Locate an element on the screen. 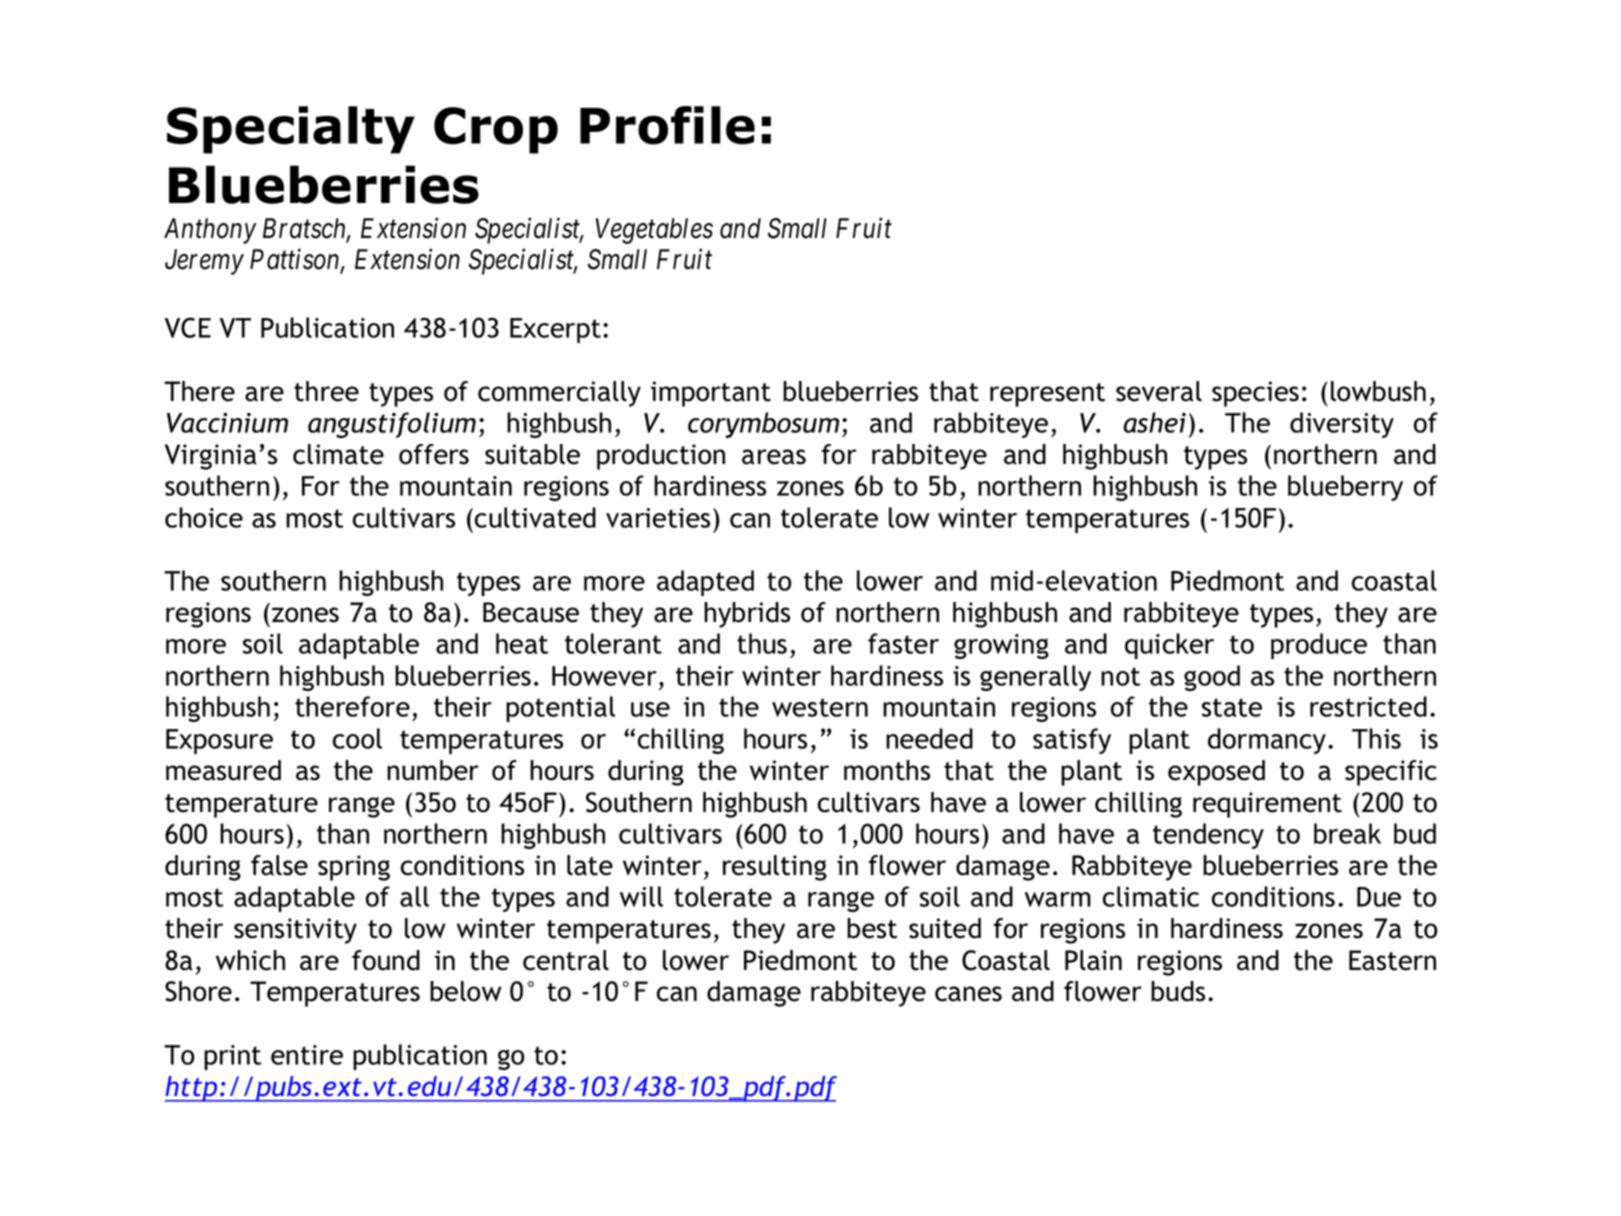  Because is located at coordinates (531, 612).
